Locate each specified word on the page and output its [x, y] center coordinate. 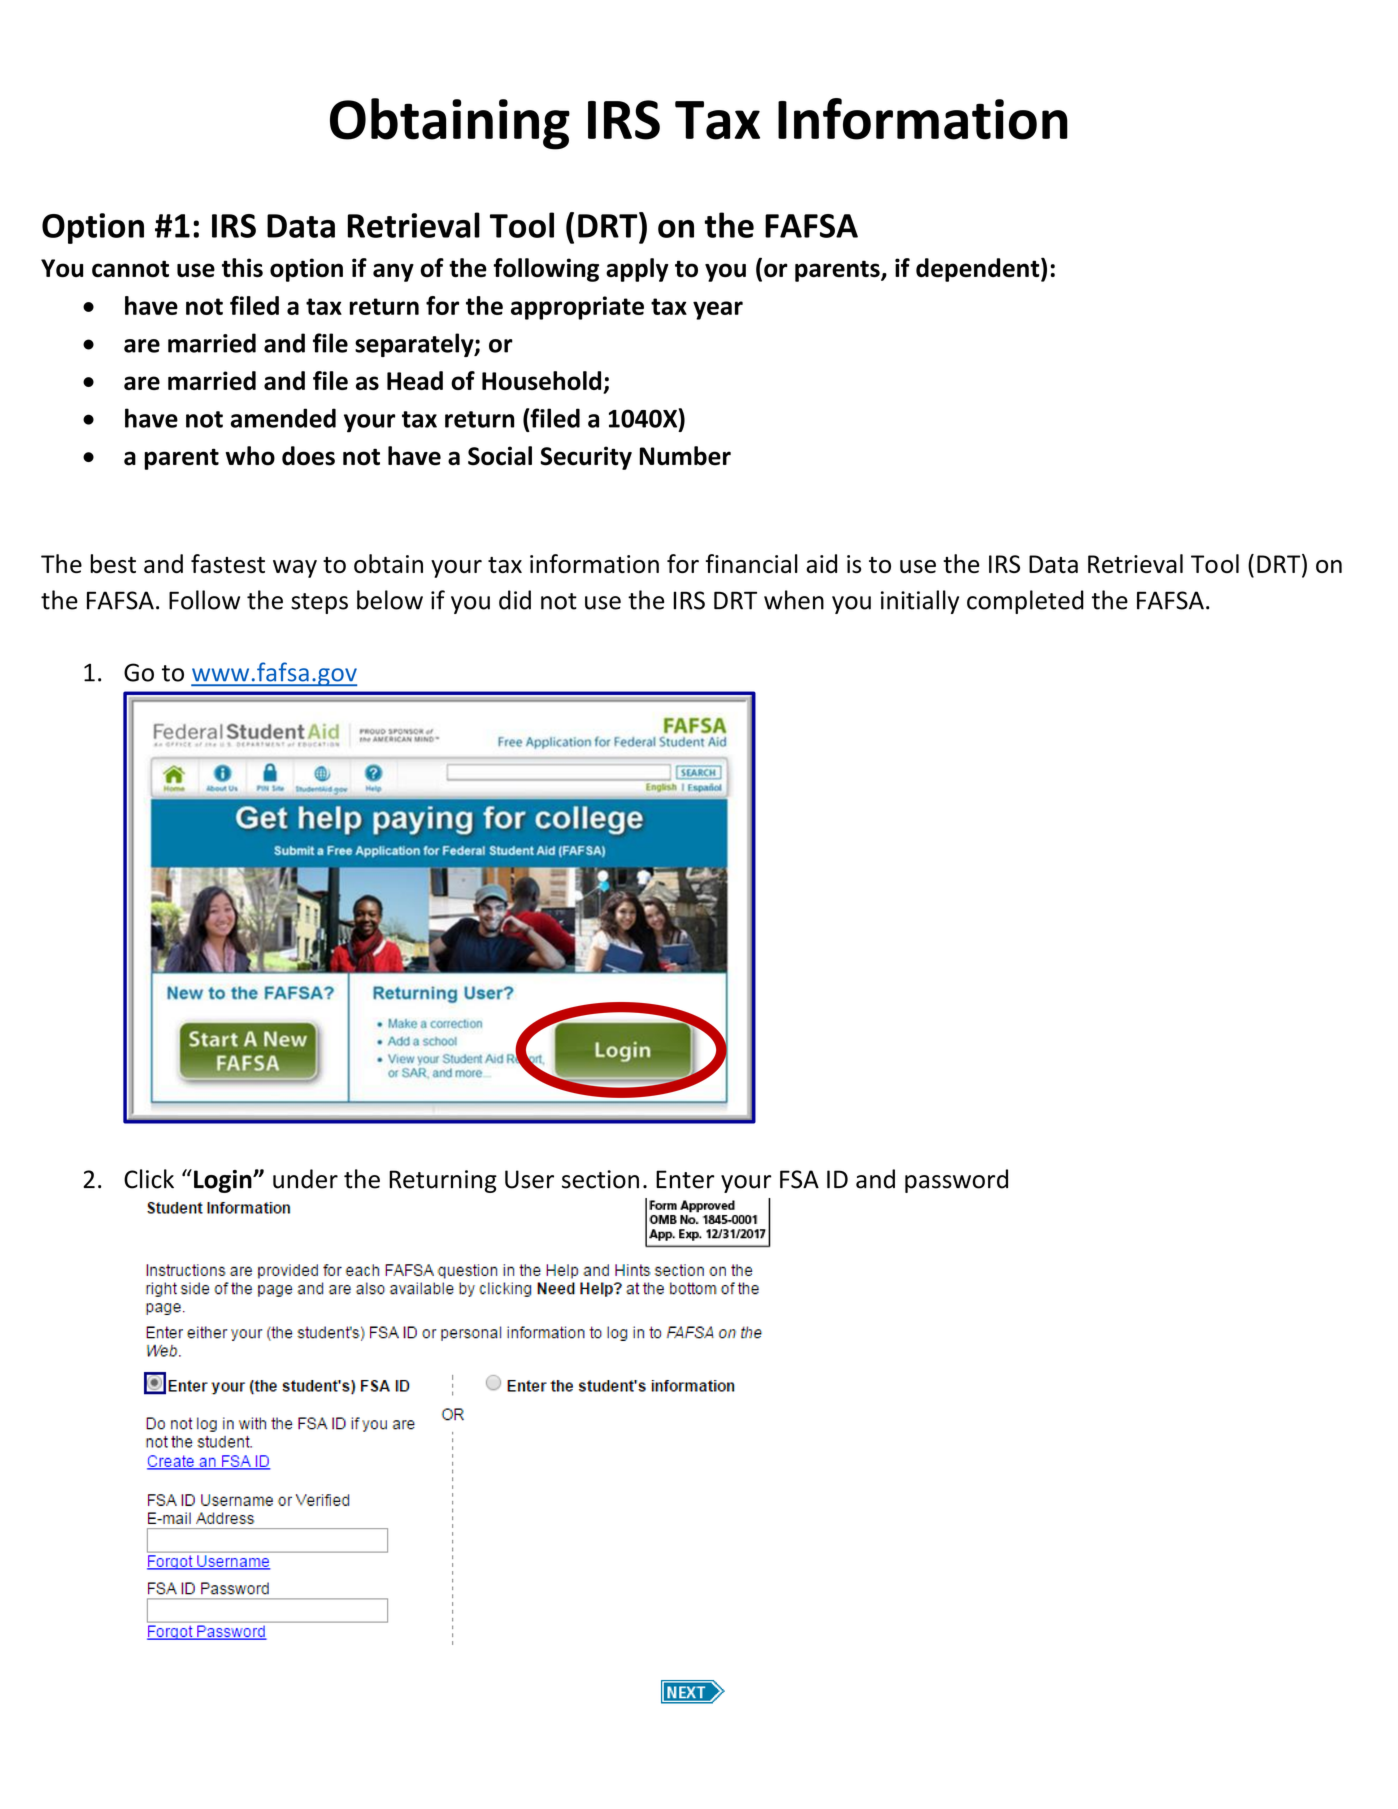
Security [586, 458]
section [600, 1179]
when [794, 600]
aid [821, 563]
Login [224, 1181]
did [515, 600]
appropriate [577, 308]
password [956, 1181]
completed [1025, 602]
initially [920, 602]
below [390, 600]
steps [319, 603]
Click [149, 1179]
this [242, 268]
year [718, 310]
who [250, 456]
